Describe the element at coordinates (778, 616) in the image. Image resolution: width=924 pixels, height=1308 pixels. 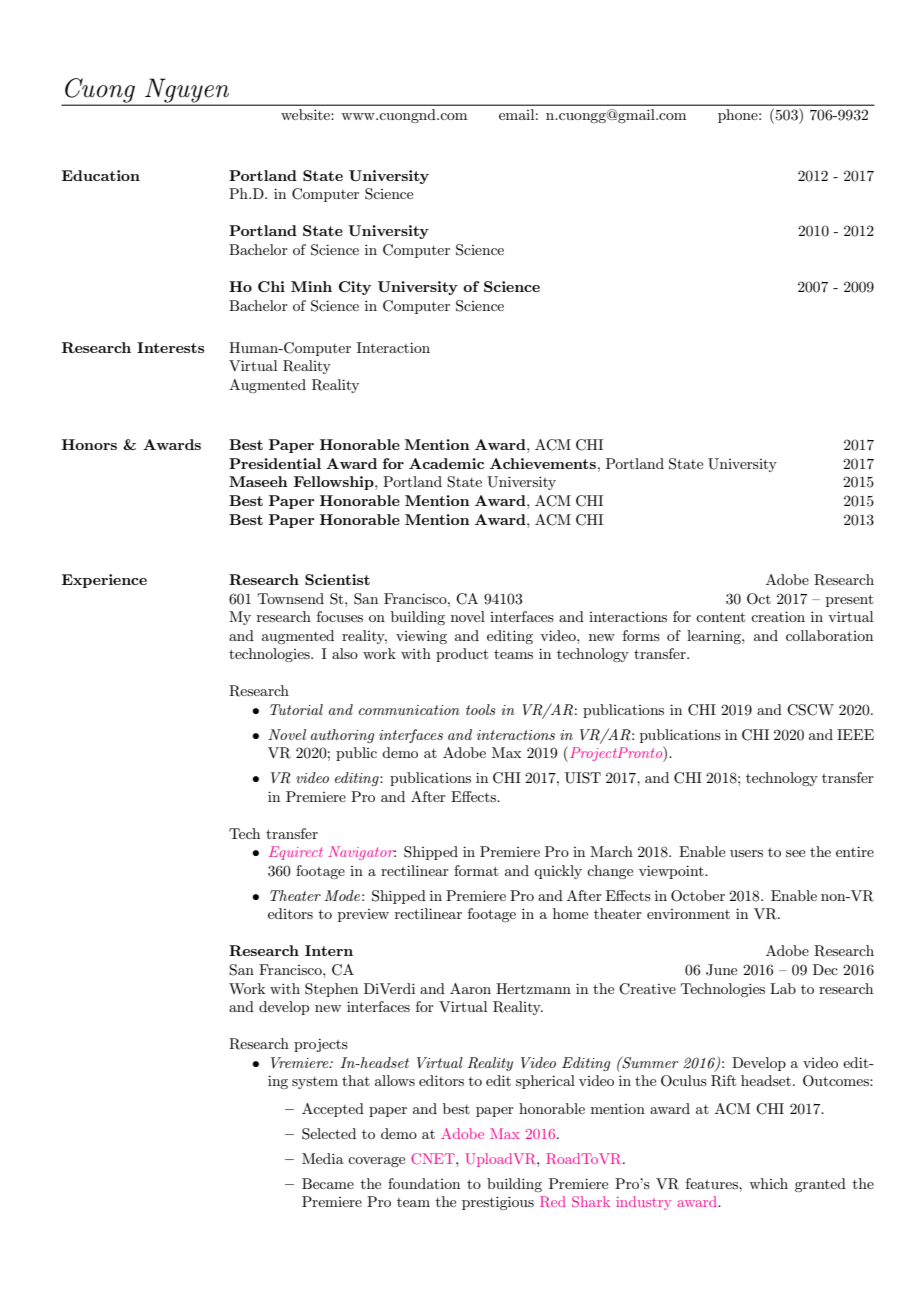
I see `creation` at that location.
